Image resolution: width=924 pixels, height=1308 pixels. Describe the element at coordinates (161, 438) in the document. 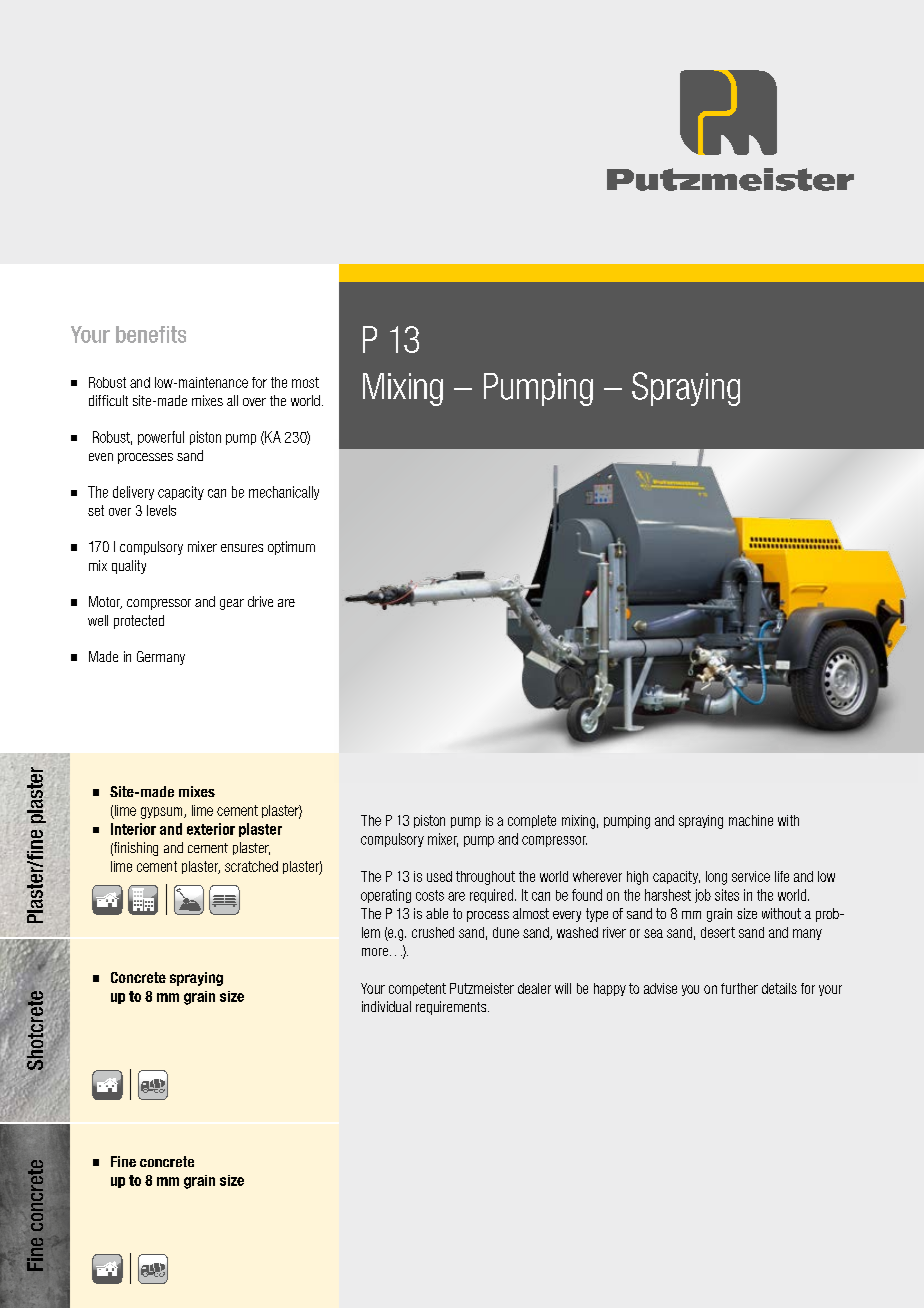

I see `powerful` at that location.
